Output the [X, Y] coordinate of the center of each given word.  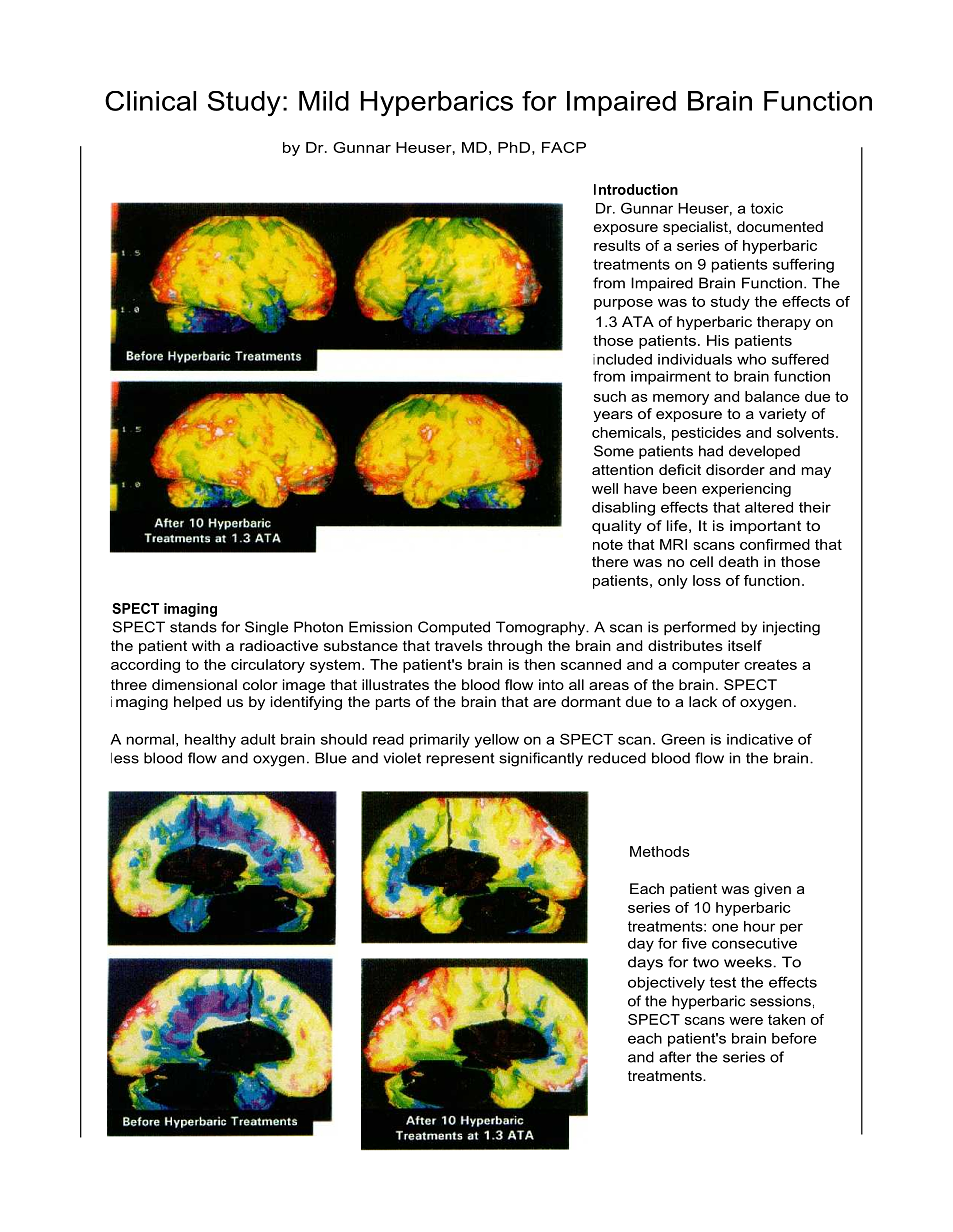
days [645, 963]
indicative [760, 739]
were [746, 1021]
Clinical [150, 101]
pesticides [706, 434]
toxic [767, 208]
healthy [210, 741]
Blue [331, 758]
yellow [496, 741]
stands [193, 627]
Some [614, 451]
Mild [324, 101]
